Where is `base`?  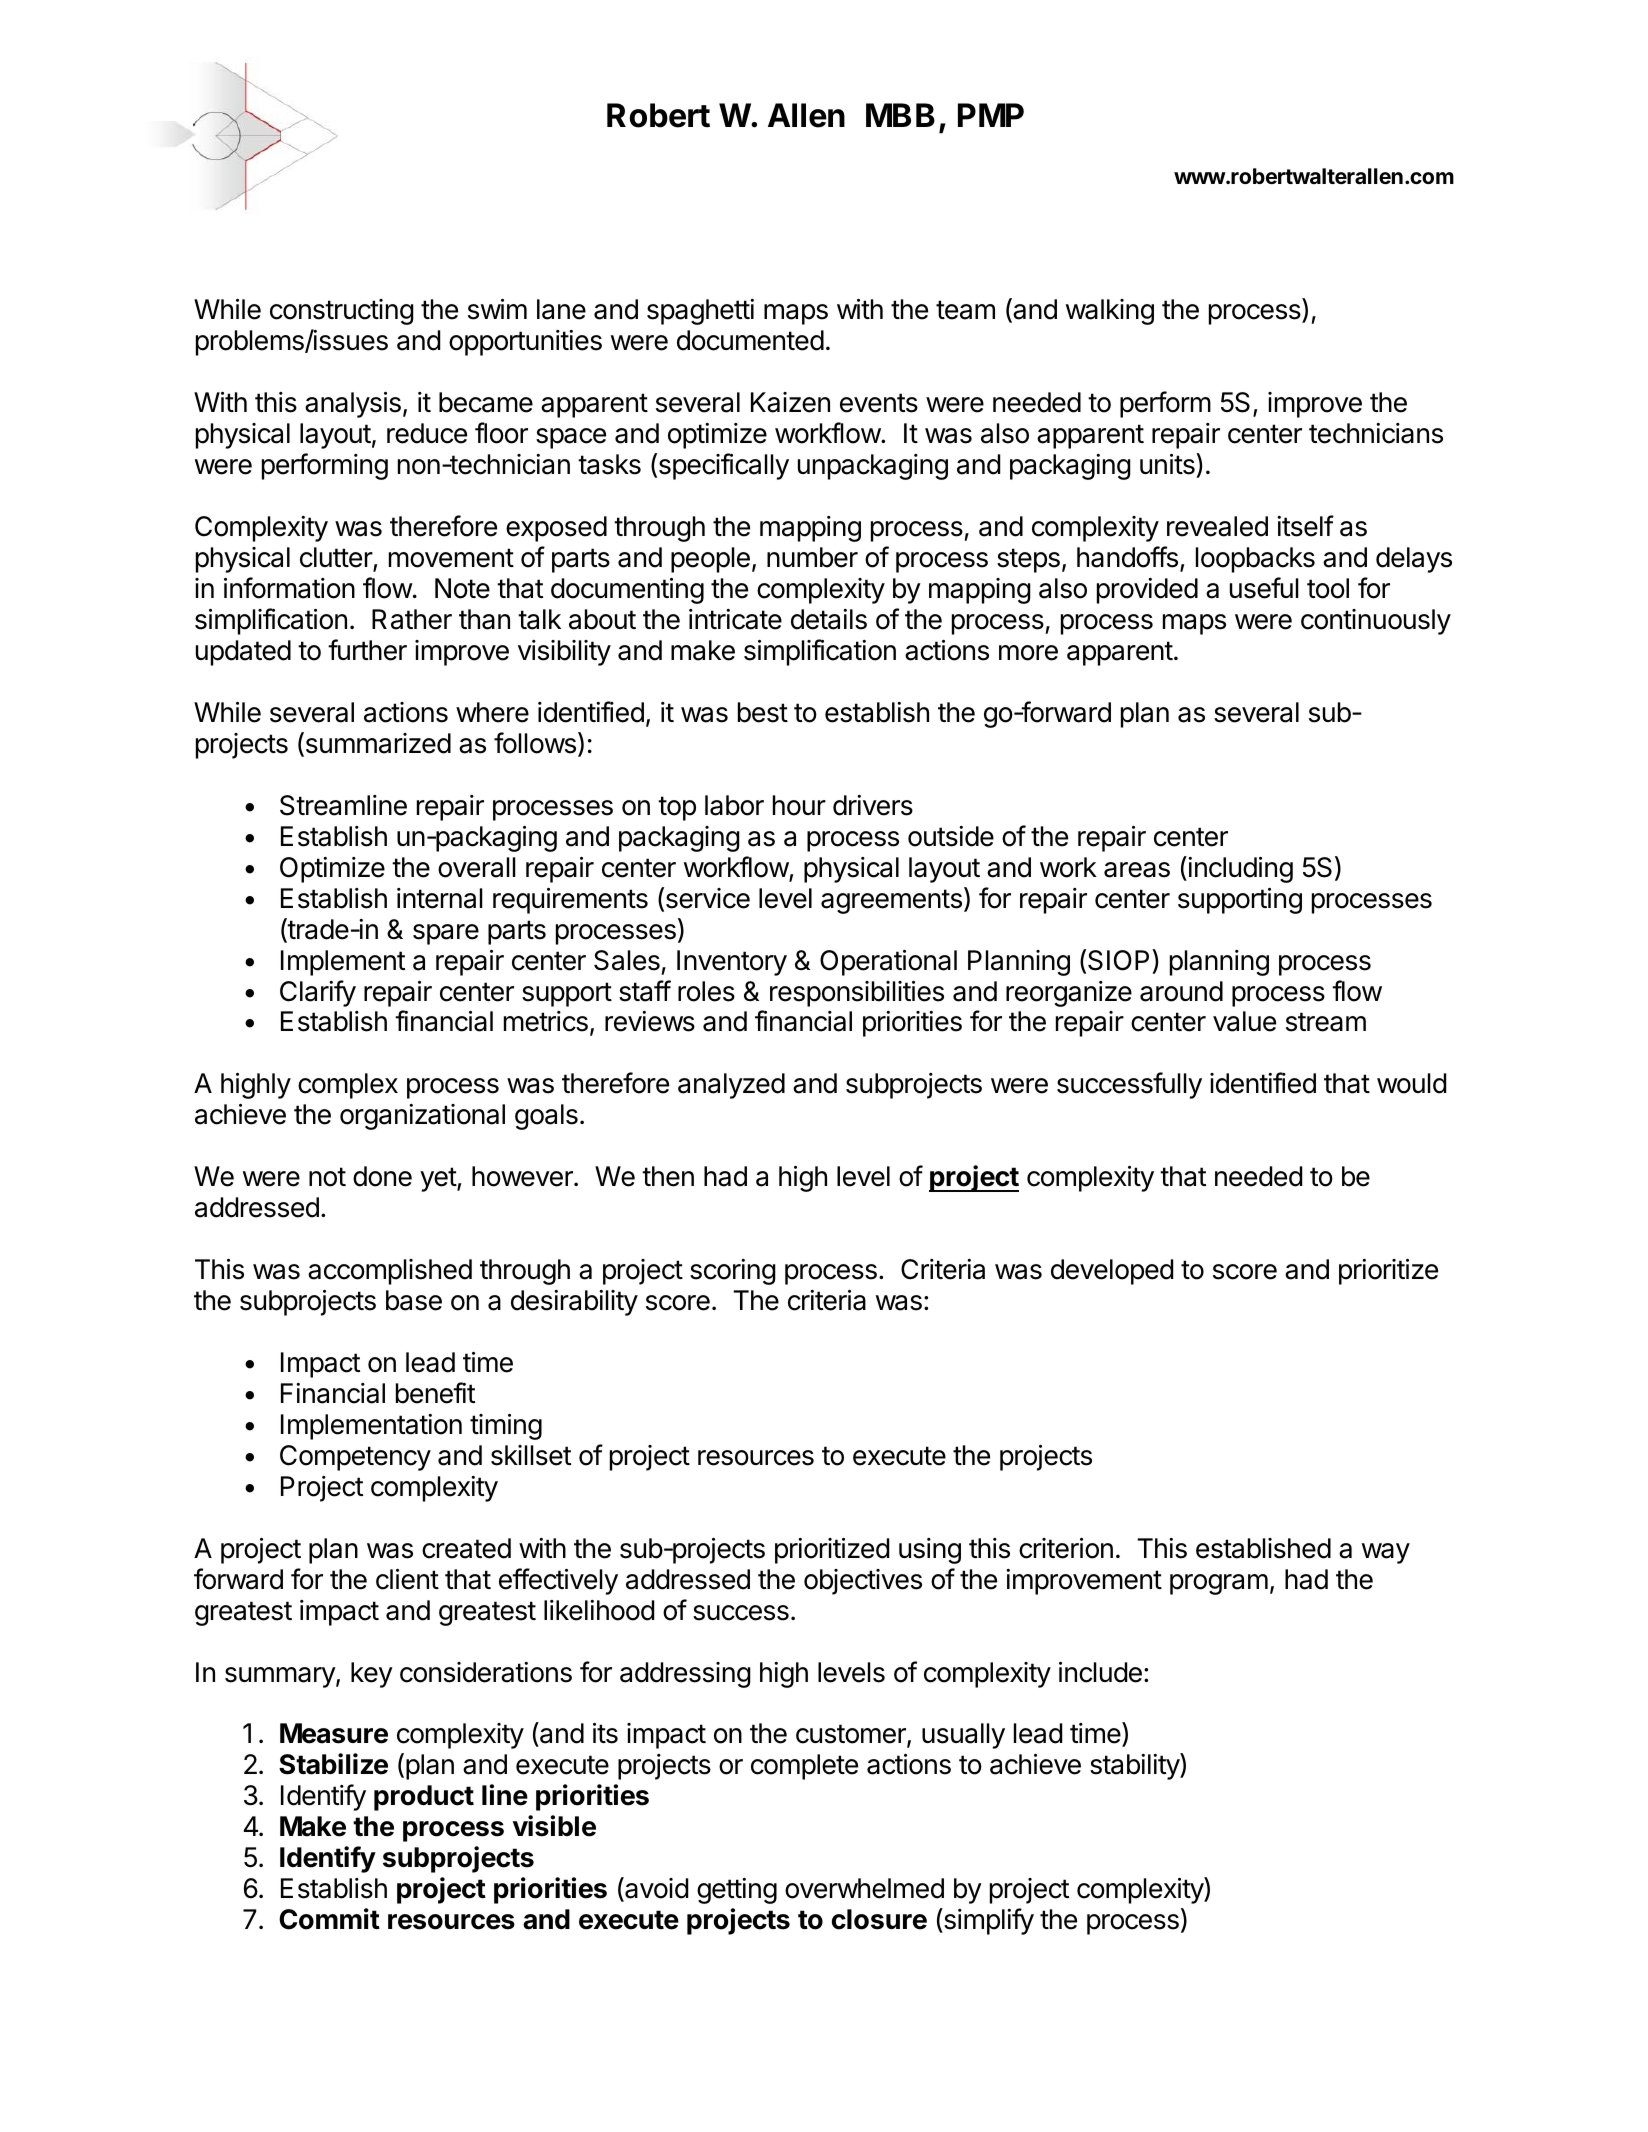
base is located at coordinates (414, 1300).
